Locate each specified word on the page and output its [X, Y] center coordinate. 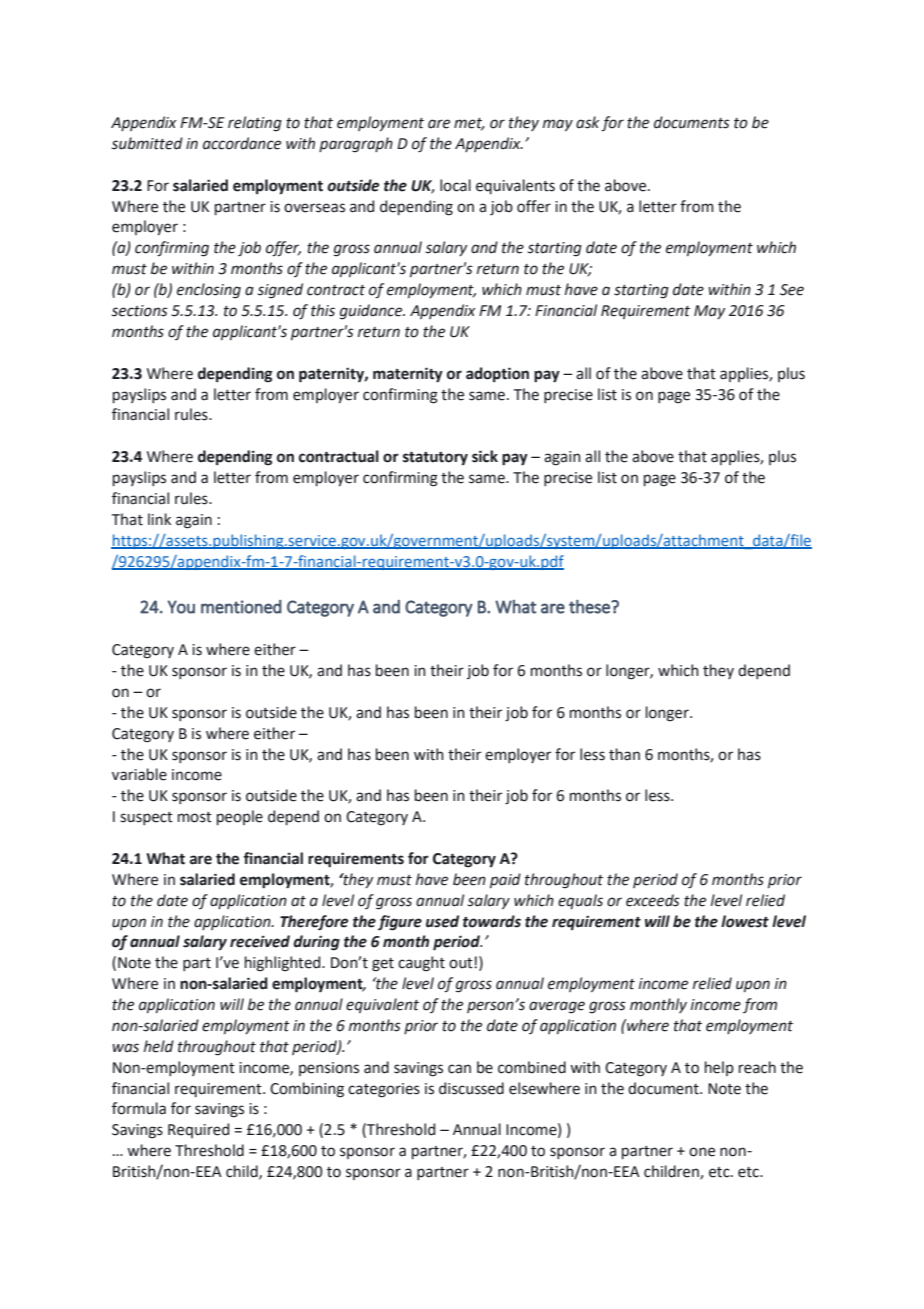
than [624, 754]
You [181, 607]
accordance [242, 143]
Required [198, 1130]
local [455, 185]
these [590, 606]
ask [587, 122]
